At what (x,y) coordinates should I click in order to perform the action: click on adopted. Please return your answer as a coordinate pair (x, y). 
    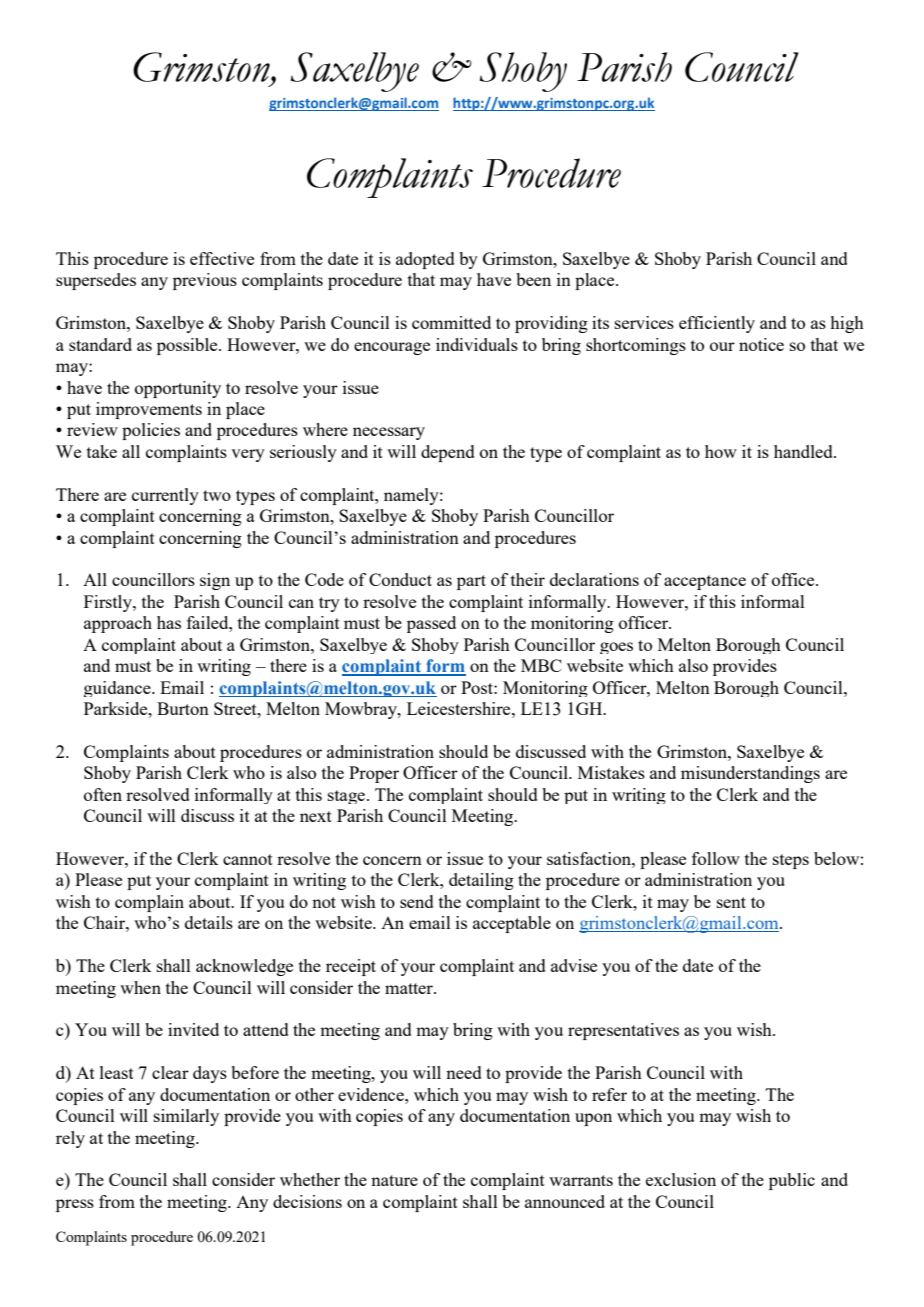
    Looking at the image, I should click on (425, 260).
